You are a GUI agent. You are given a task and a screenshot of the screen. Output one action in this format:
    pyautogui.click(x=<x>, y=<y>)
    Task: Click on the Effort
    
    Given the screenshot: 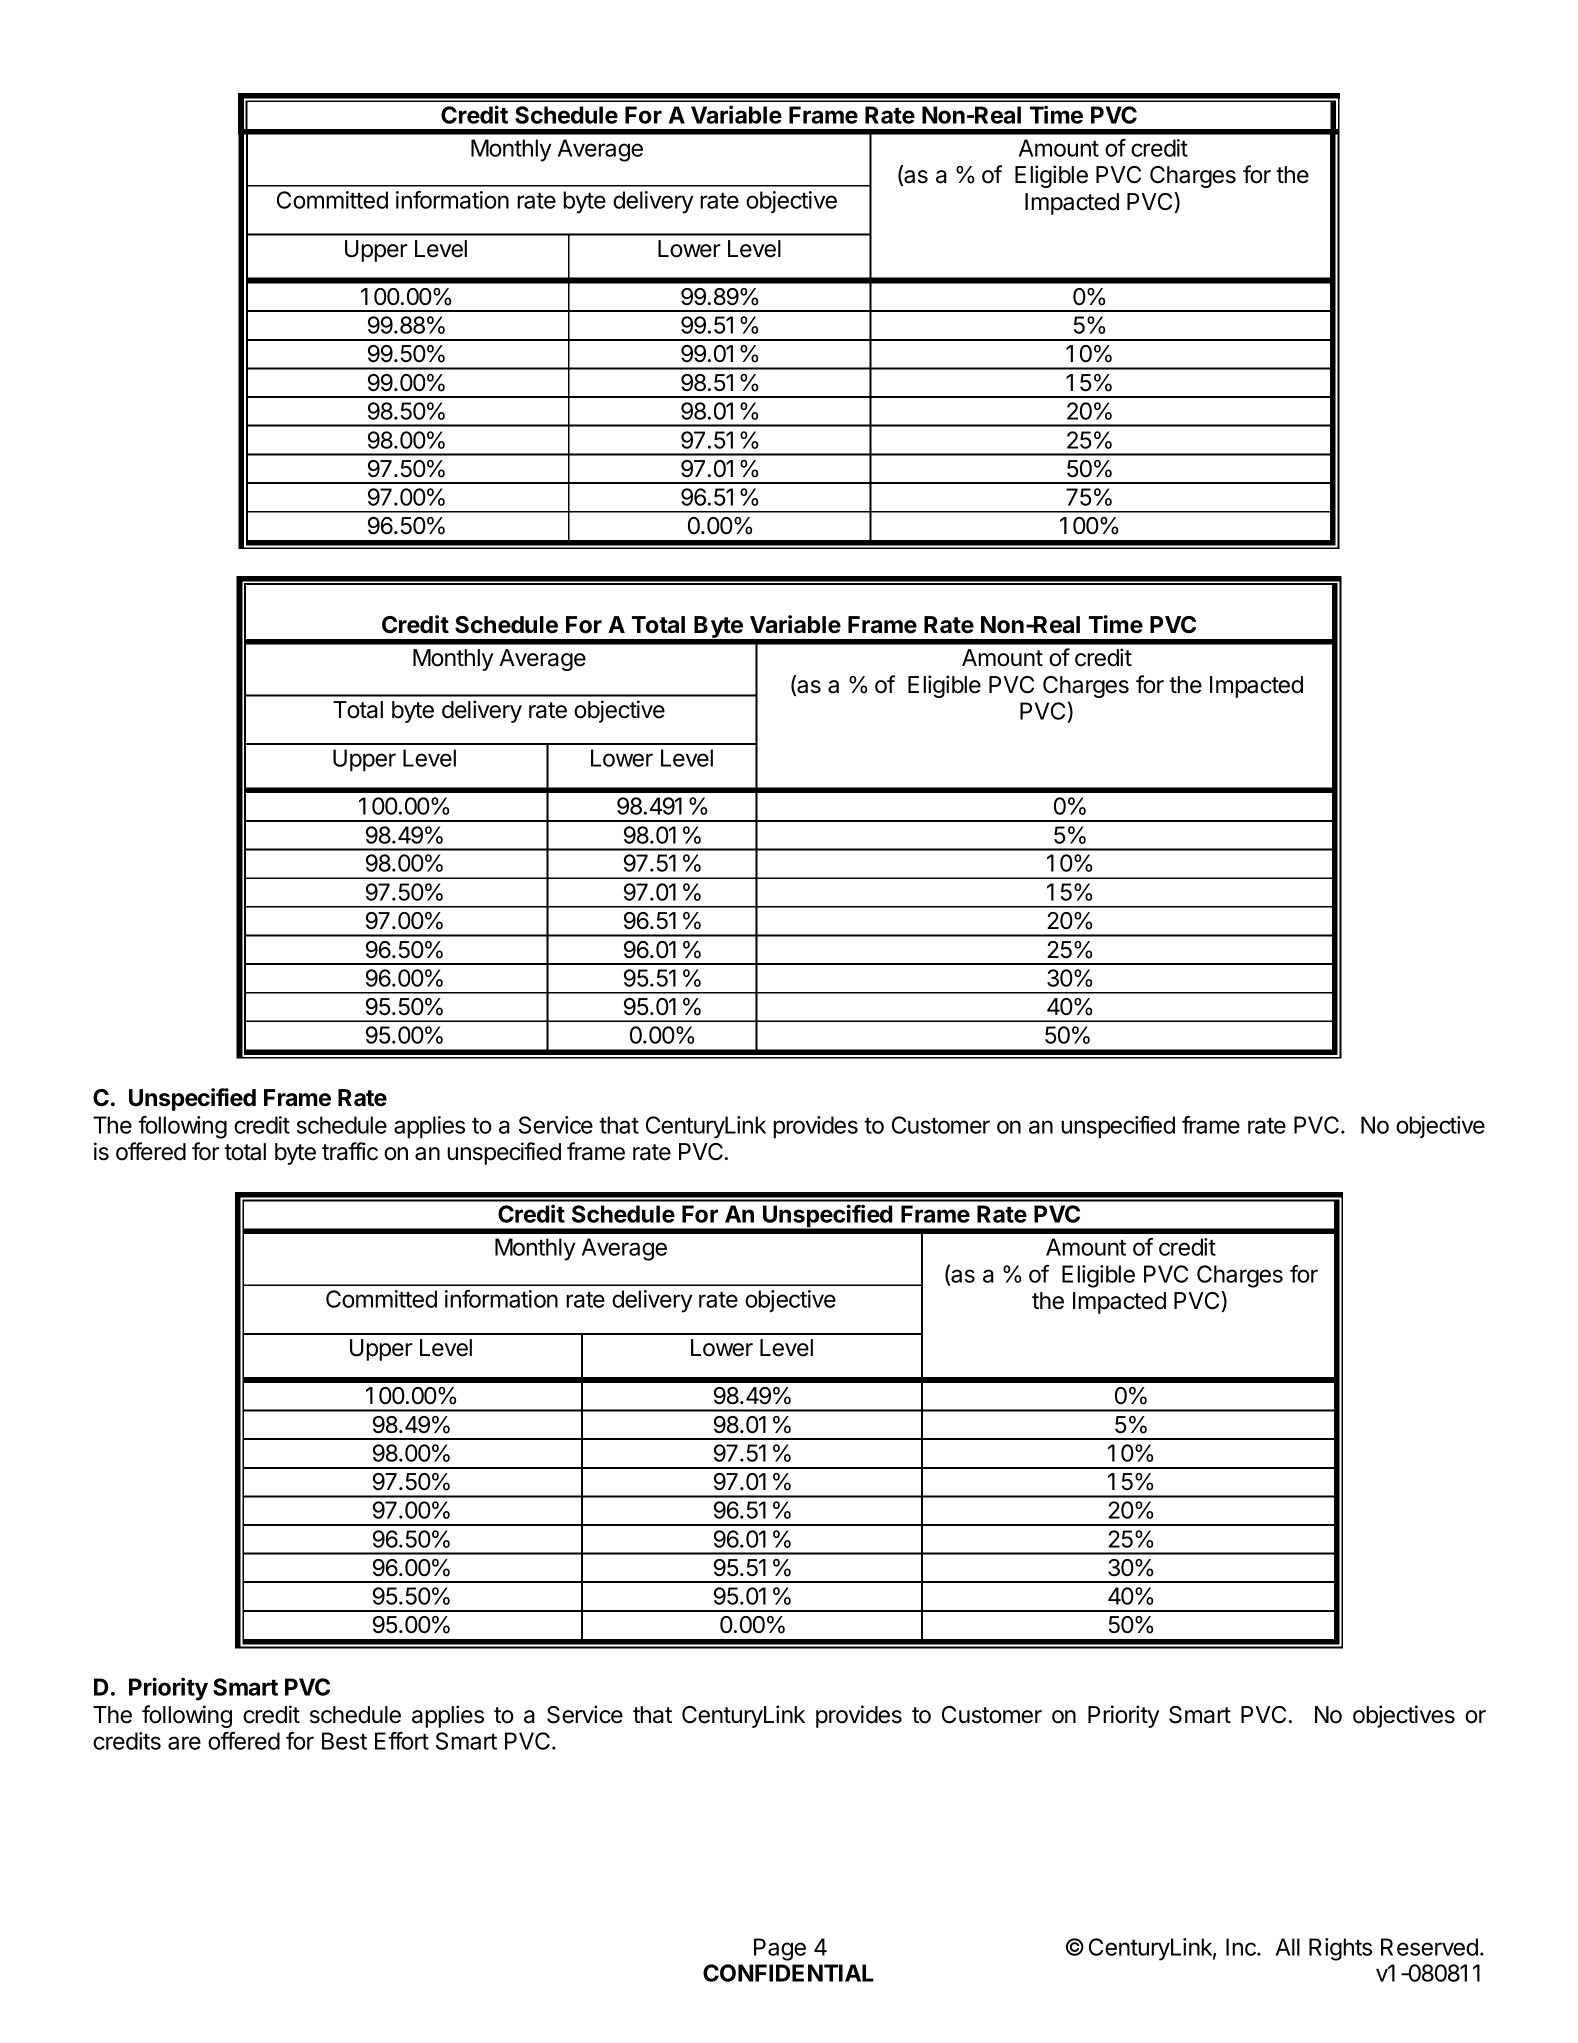 What is the action you would take?
    pyautogui.click(x=402, y=1741)
